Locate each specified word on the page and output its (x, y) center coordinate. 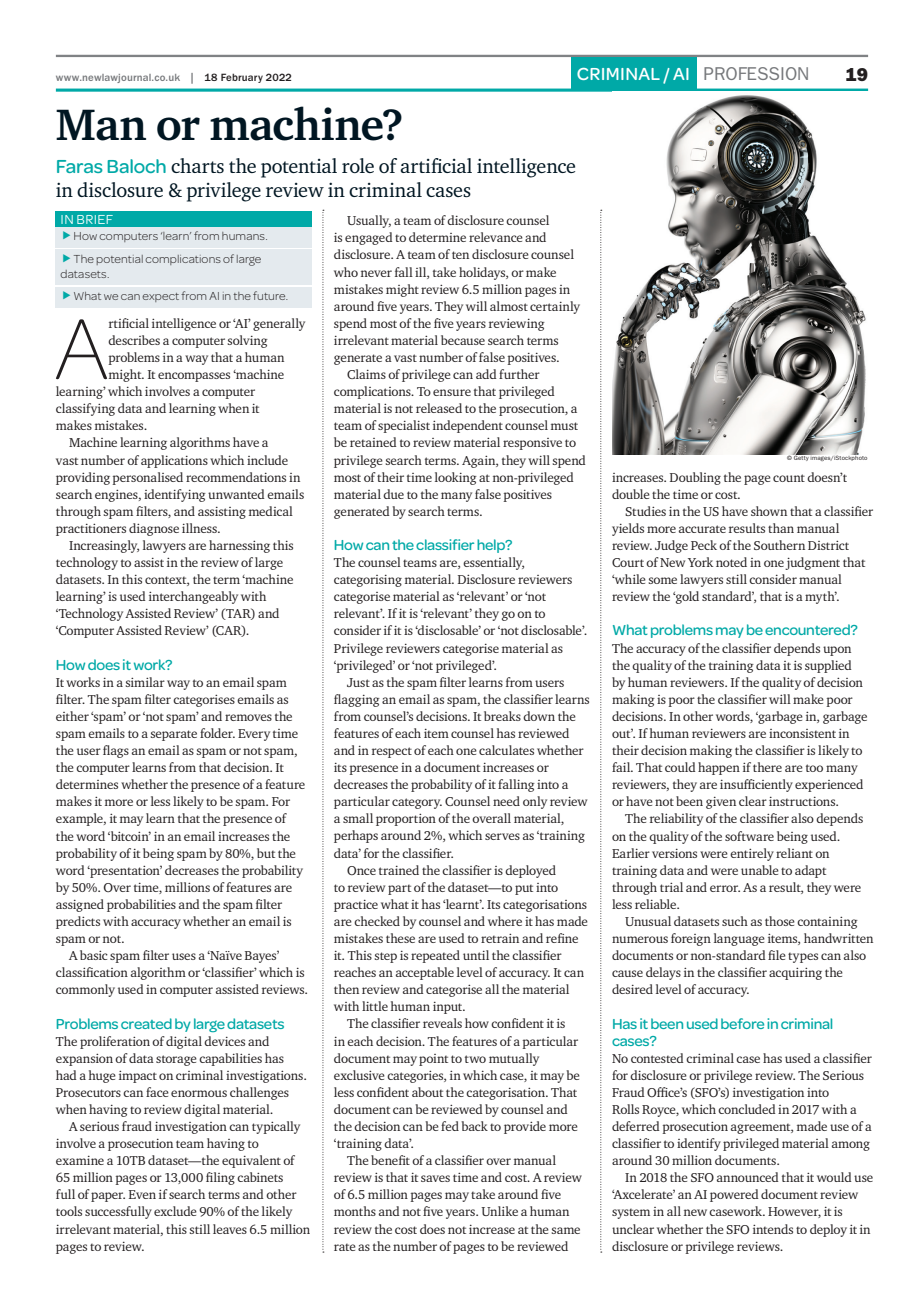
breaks (502, 716)
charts (197, 165)
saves (435, 1178)
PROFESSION (756, 73)
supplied (828, 666)
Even (142, 1194)
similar (145, 682)
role (358, 165)
